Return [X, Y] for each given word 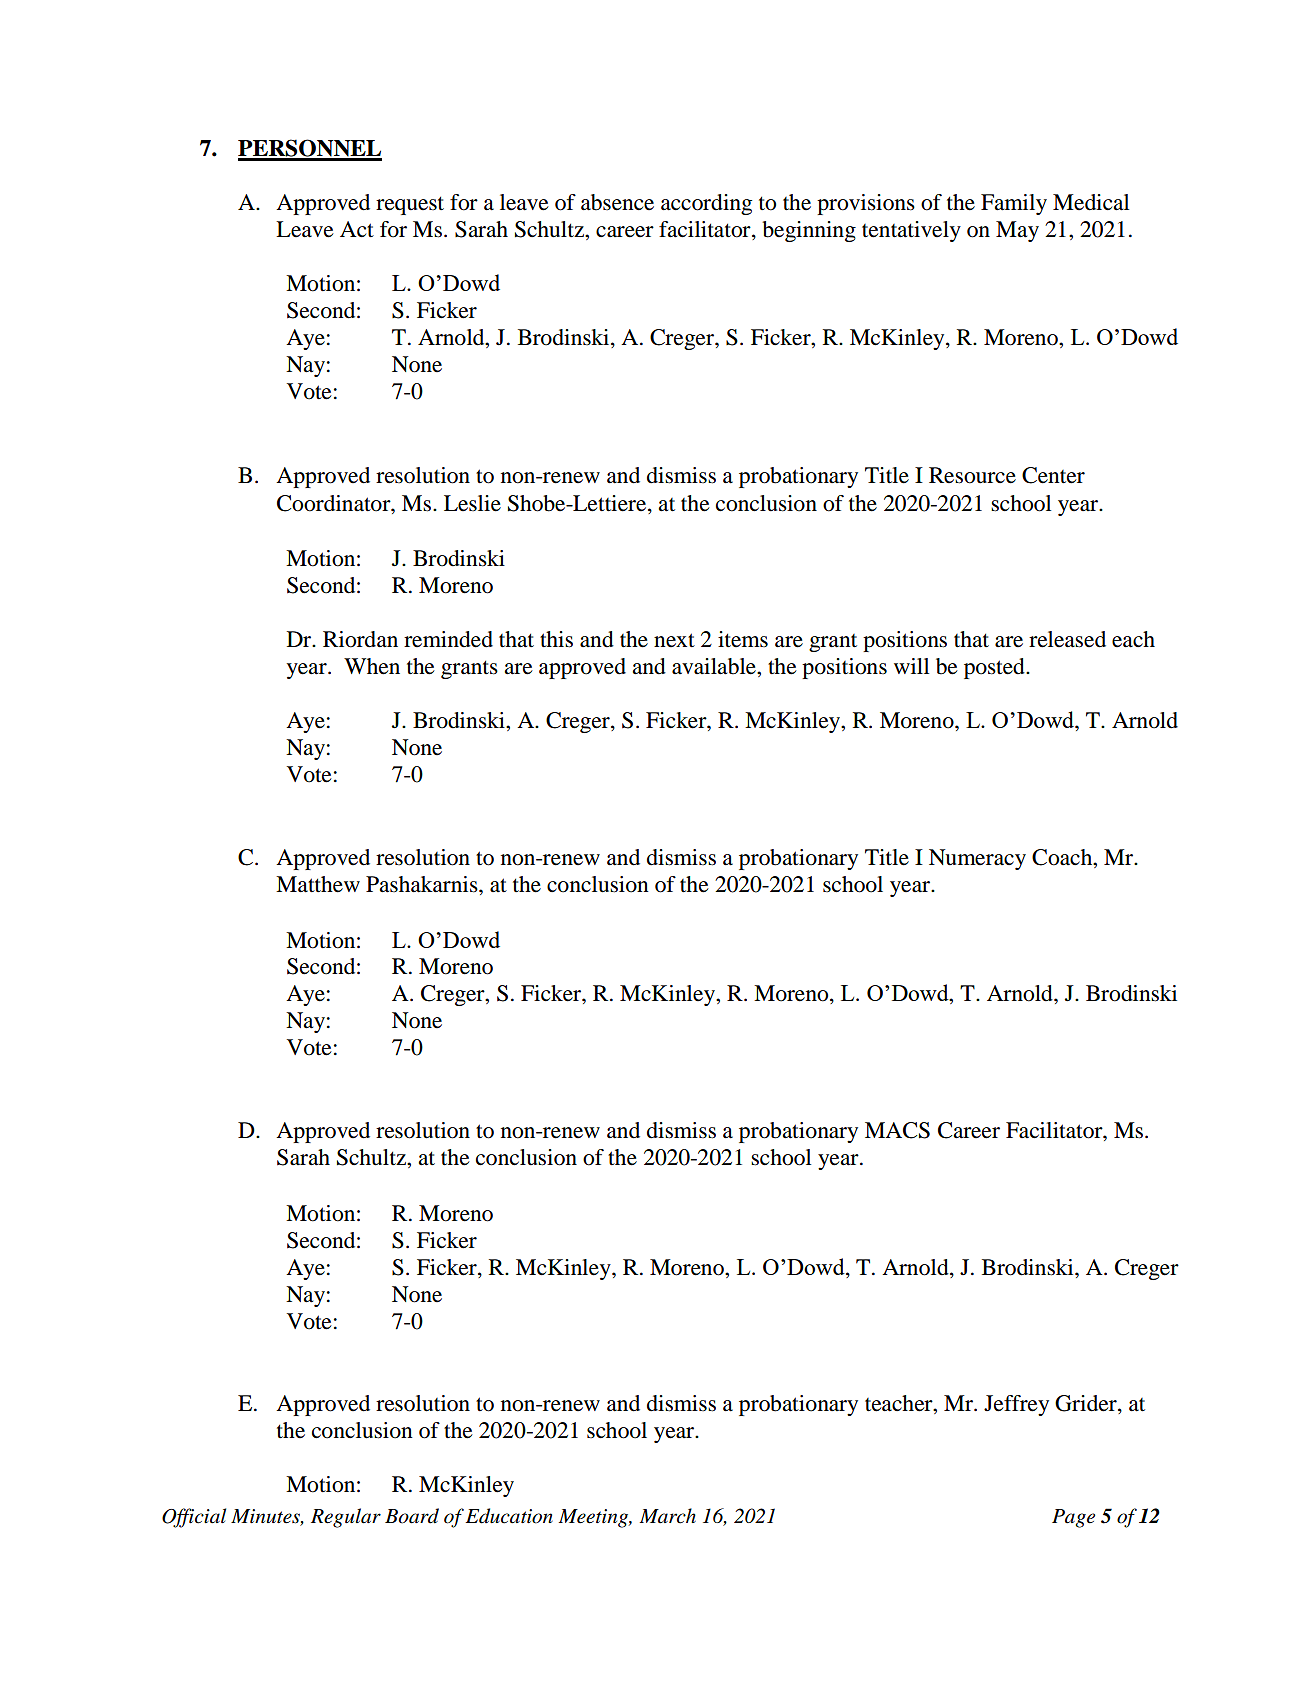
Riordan [360, 639]
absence [617, 202]
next [674, 640]
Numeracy [977, 859]
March [668, 1516]
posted [995, 668]
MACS [897, 1130]
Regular [346, 1518]
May [1017, 231]
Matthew [318, 884]
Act [357, 229]
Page [1073, 1518]
